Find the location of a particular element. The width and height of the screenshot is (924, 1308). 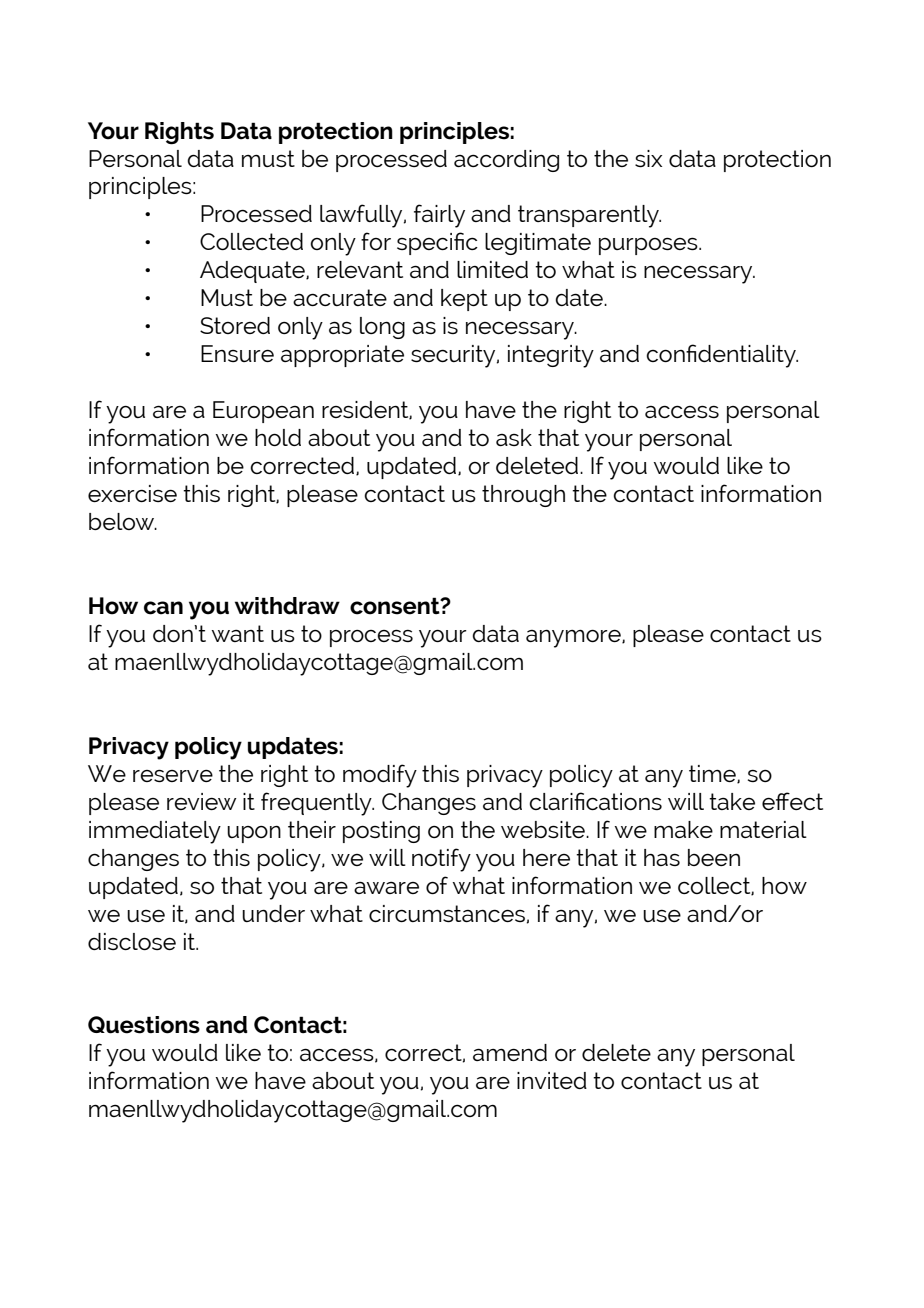

six is located at coordinates (648, 158).
